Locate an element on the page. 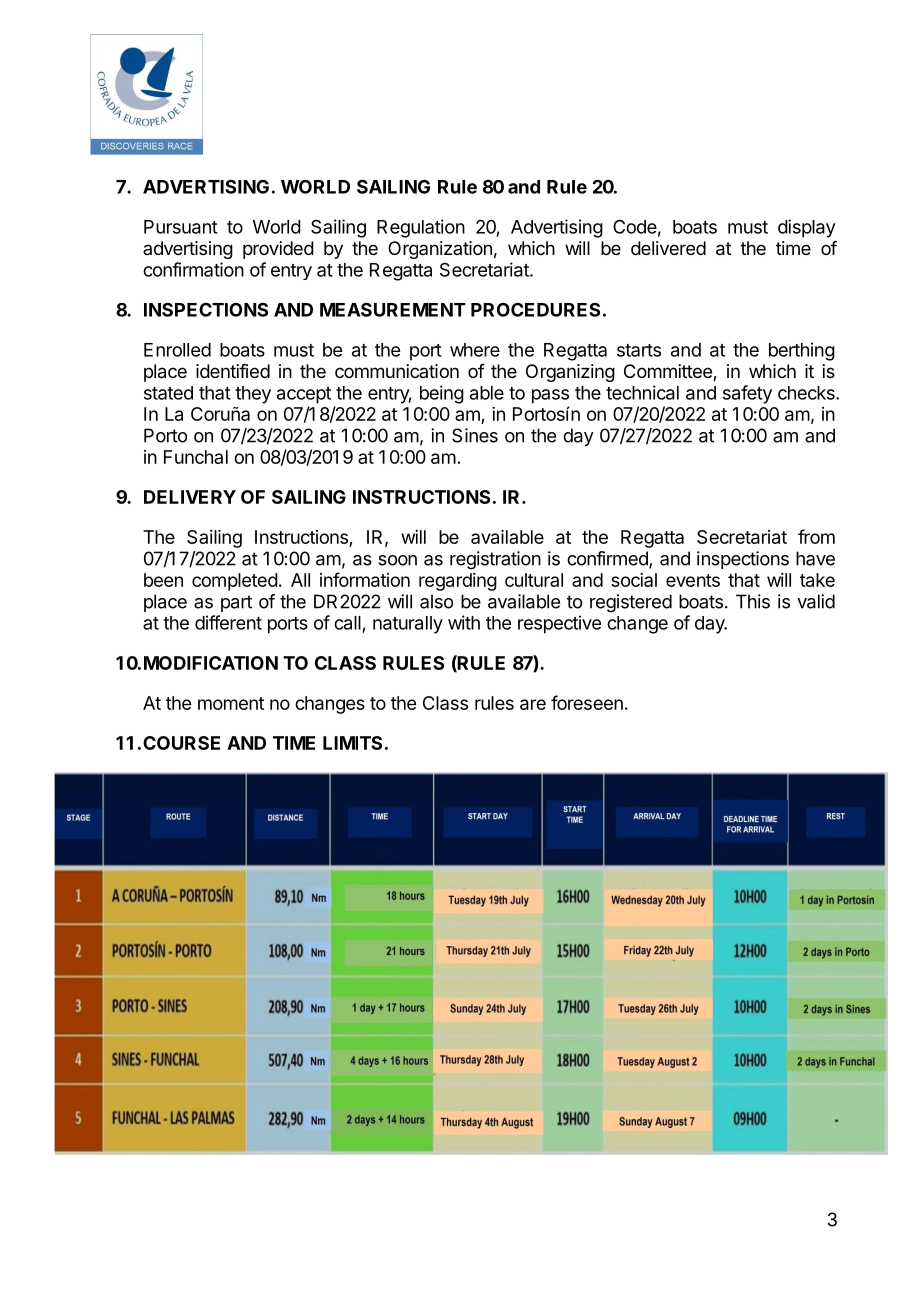 The width and height of the page is (924, 1307). Organization is located at coordinates (440, 250).
